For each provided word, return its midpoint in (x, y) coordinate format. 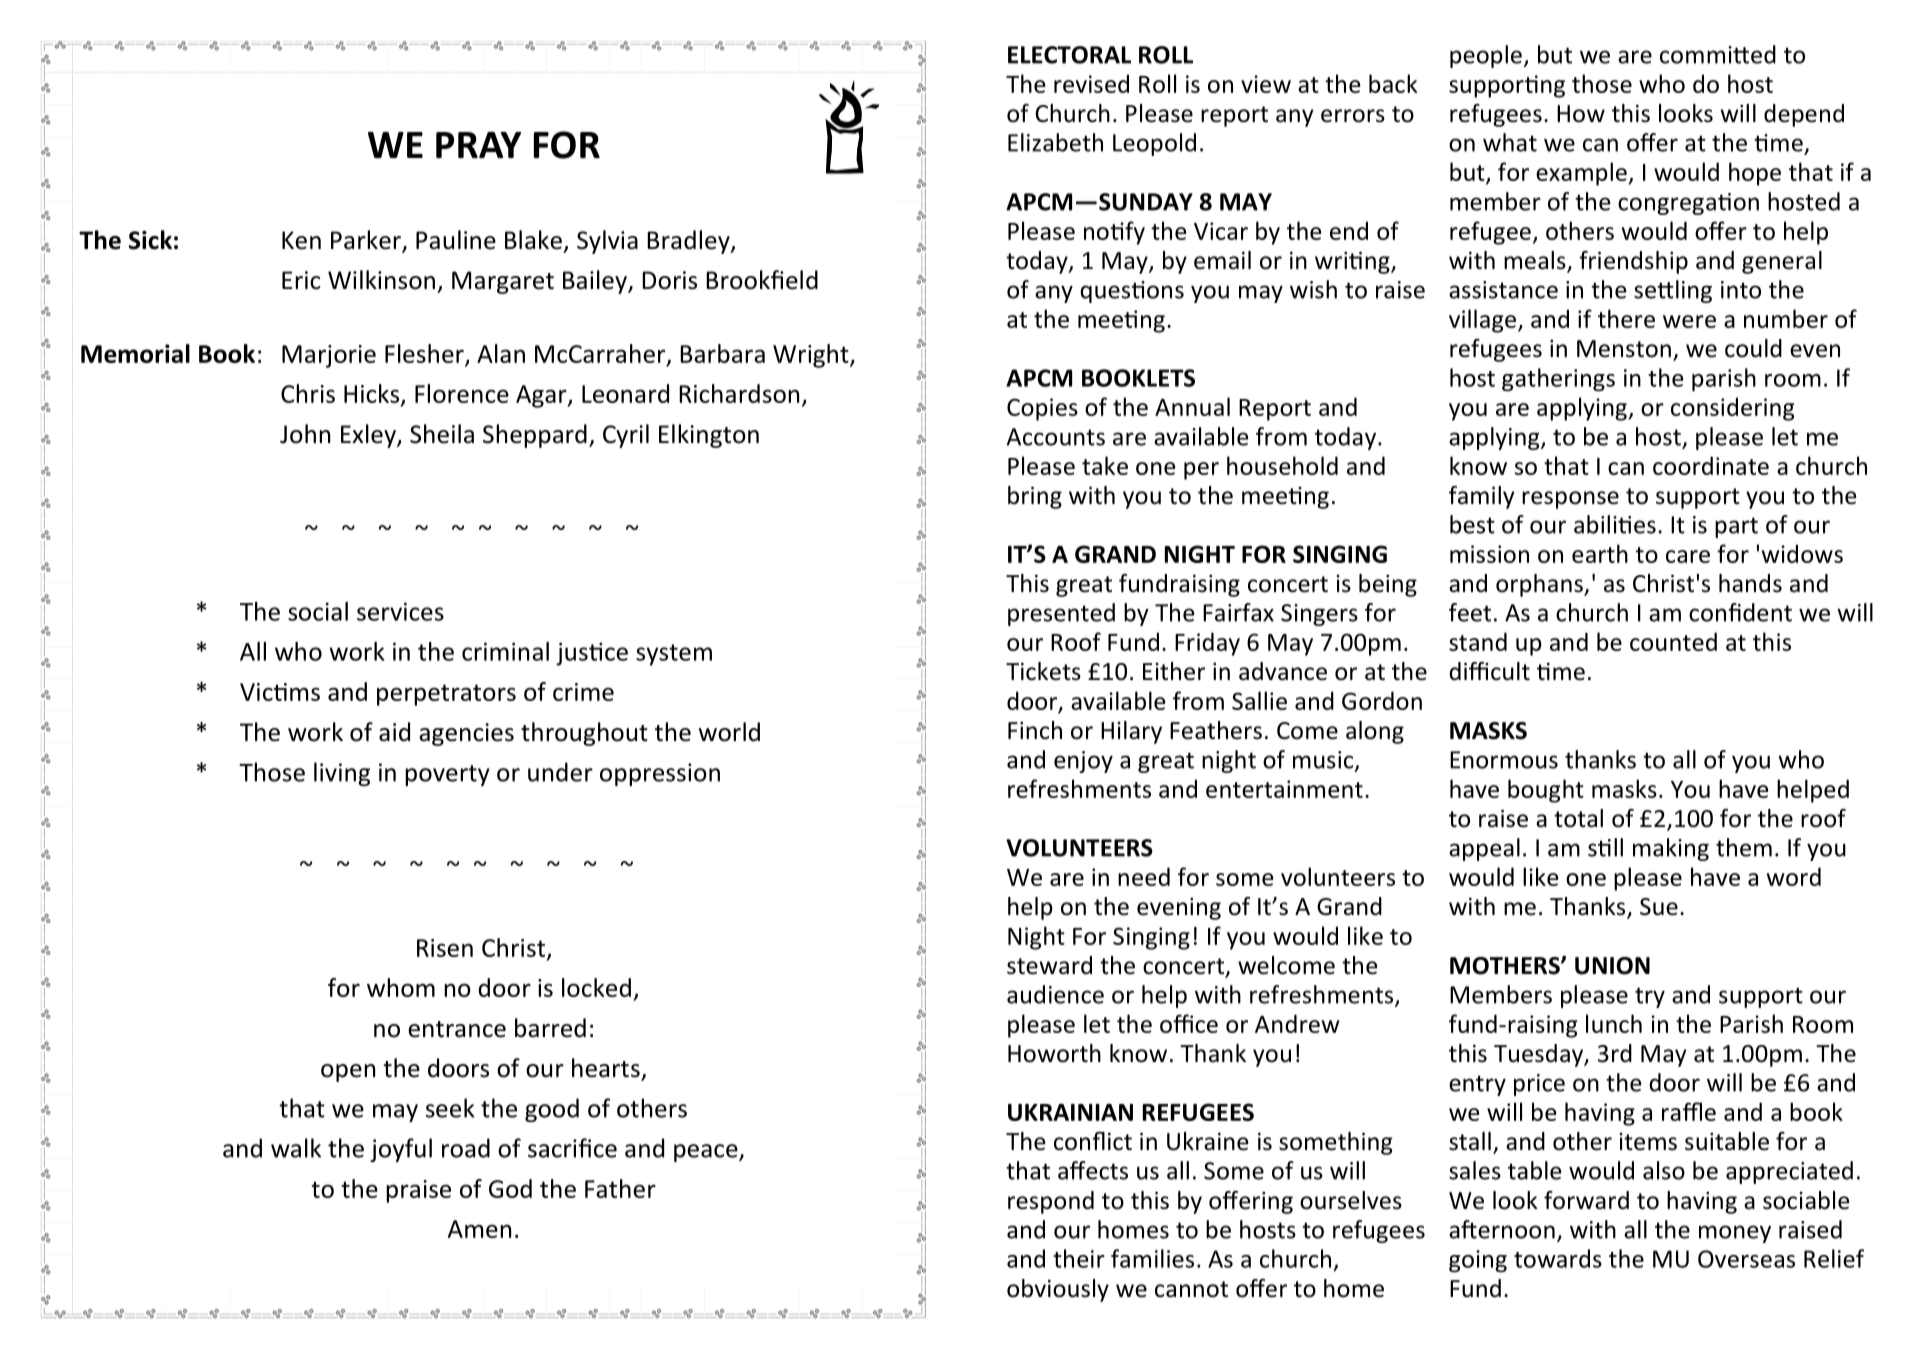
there (1626, 318)
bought (1546, 791)
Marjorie (329, 356)
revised (1091, 83)
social (318, 611)
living (342, 774)
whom (401, 987)
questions (1132, 292)
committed (1718, 54)
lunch (1614, 1023)
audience (1055, 994)
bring (1035, 497)
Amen (479, 1229)
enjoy (1083, 762)
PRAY (478, 145)
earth (1600, 553)
